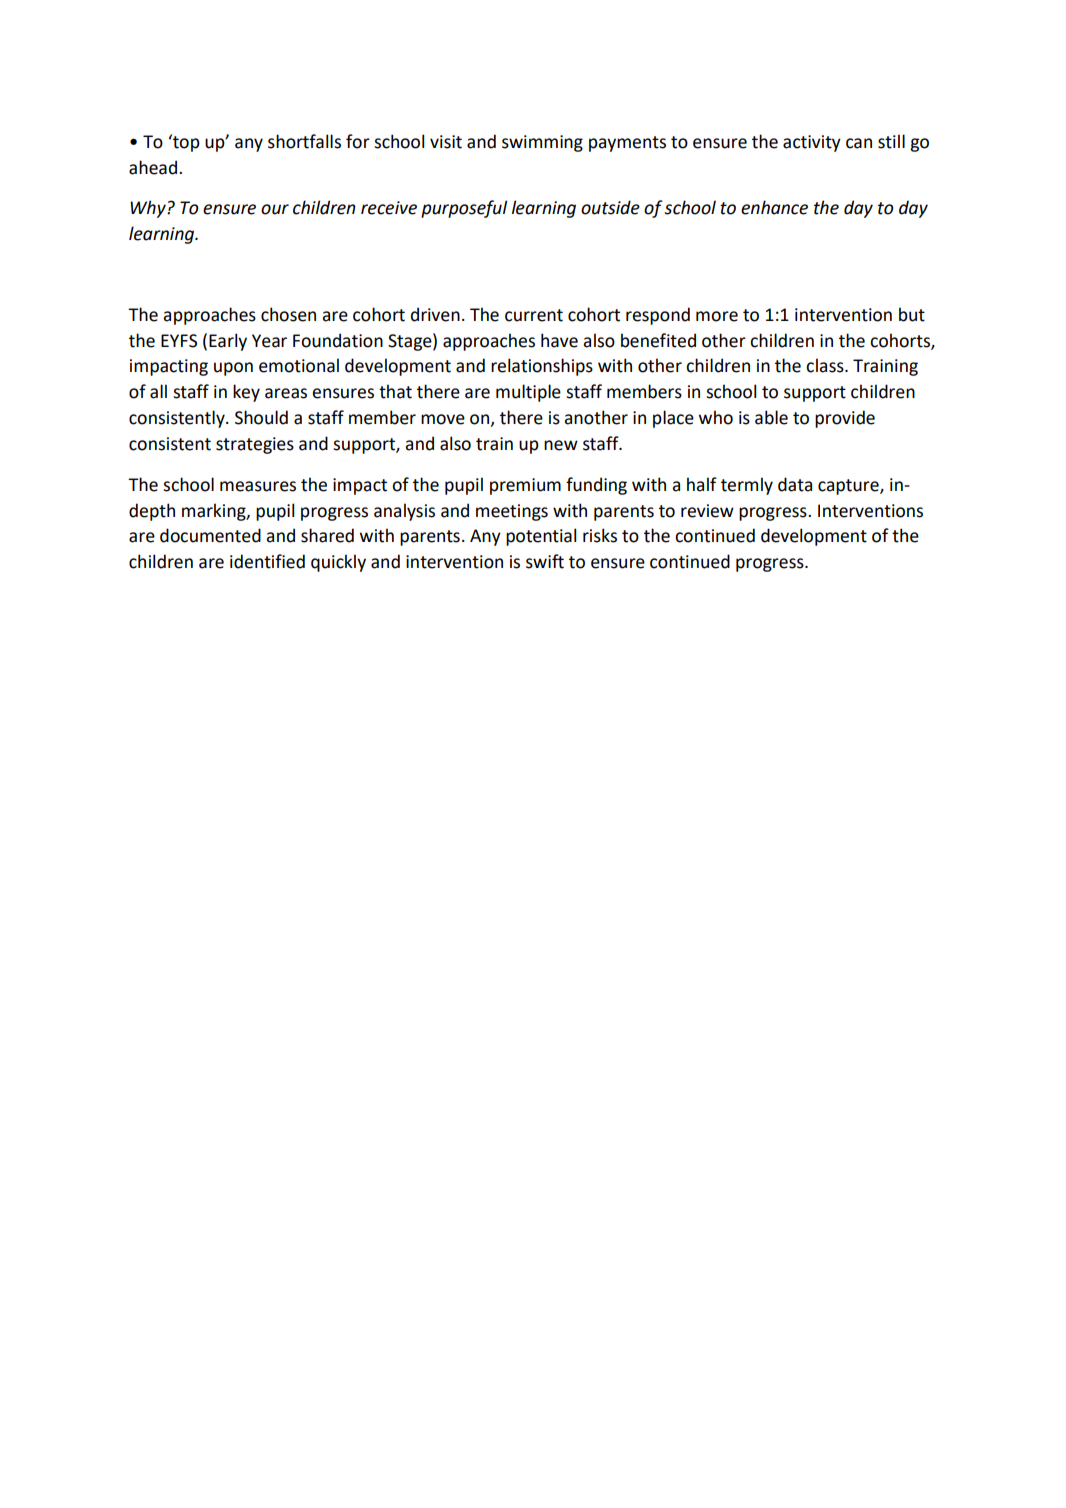 The image size is (1066, 1508). What do you see at coordinates (185, 143) in the image?
I see `top` at bounding box center [185, 143].
